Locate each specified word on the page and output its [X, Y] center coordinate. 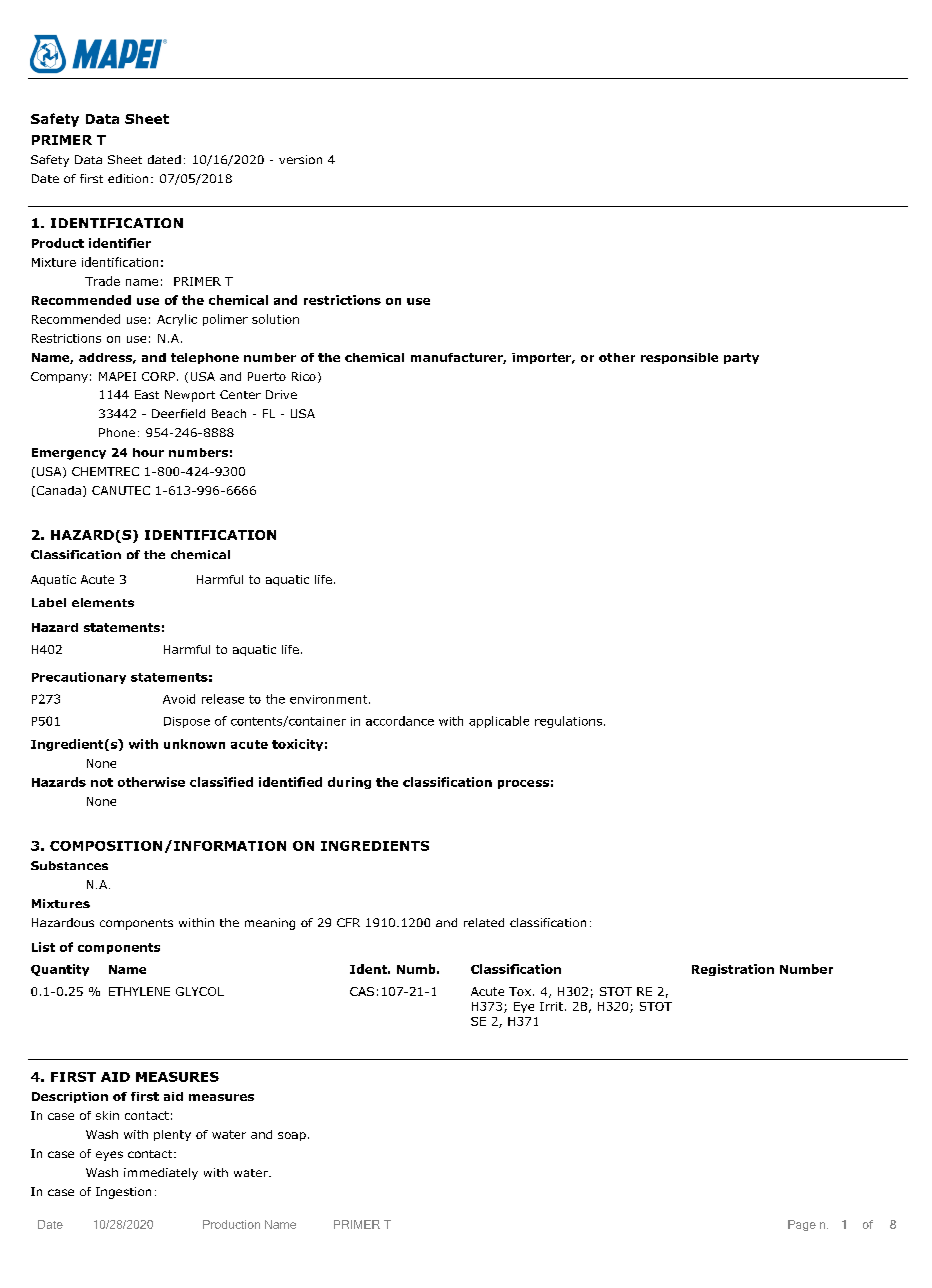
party [741, 358]
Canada [57, 491]
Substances [69, 865]
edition [128, 178]
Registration [733, 970]
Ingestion [123, 1193]
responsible [679, 358]
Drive [281, 394]
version [300, 159]
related [484, 922]
